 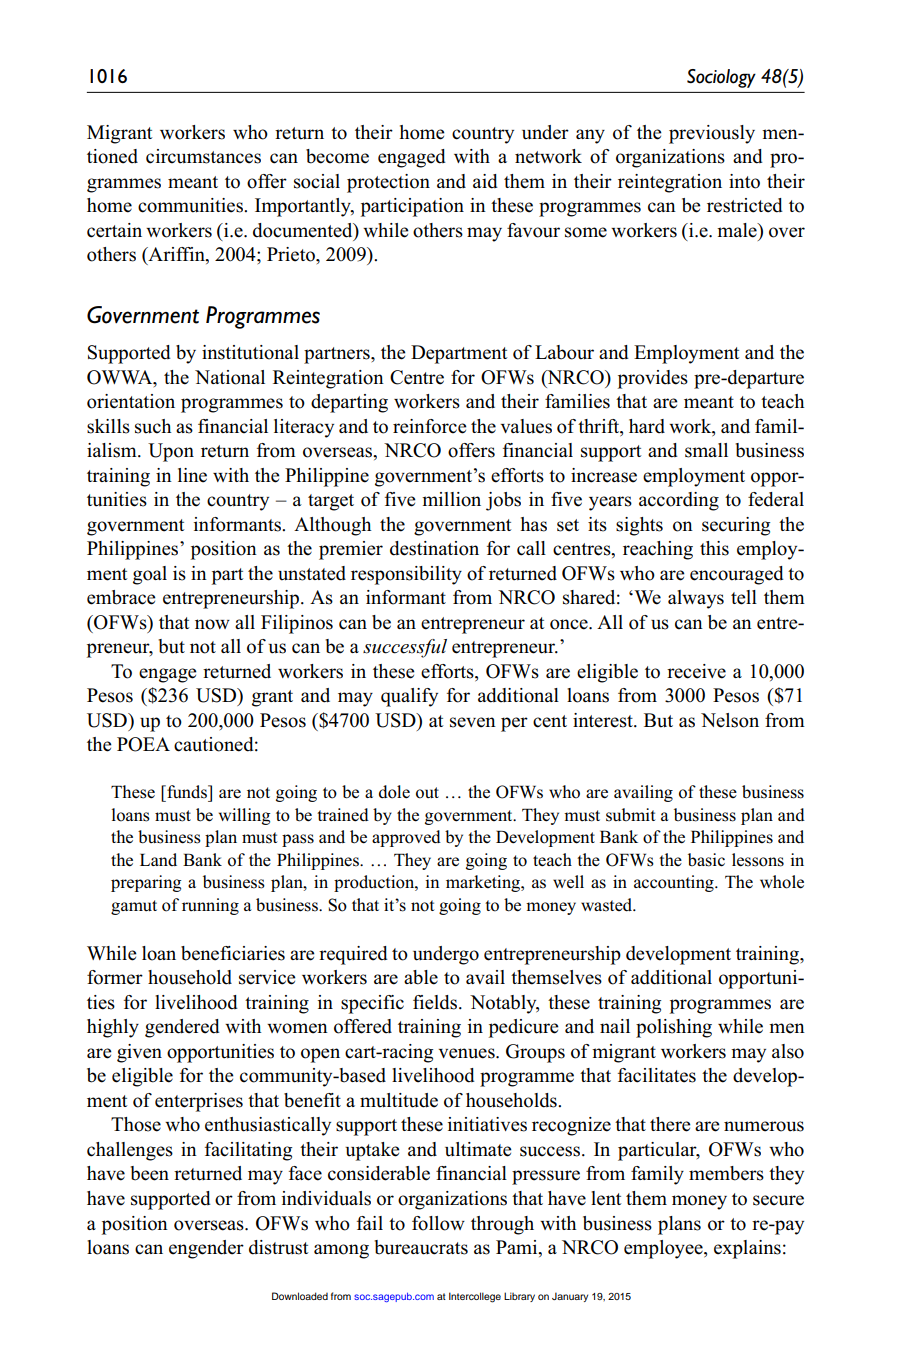 I want to click on this, so click(x=714, y=548).
